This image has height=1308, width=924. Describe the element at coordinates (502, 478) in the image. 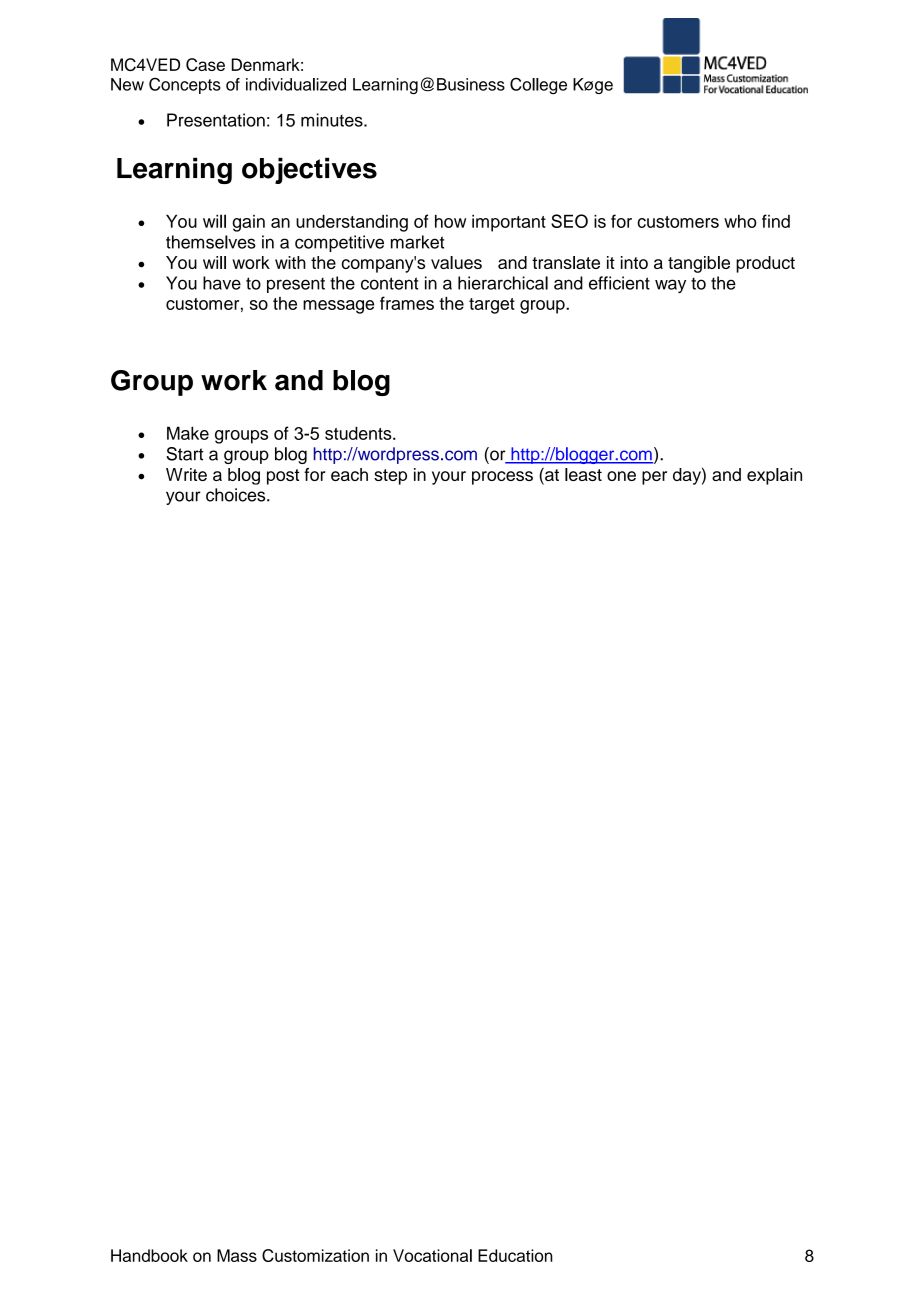

I see `process` at that location.
